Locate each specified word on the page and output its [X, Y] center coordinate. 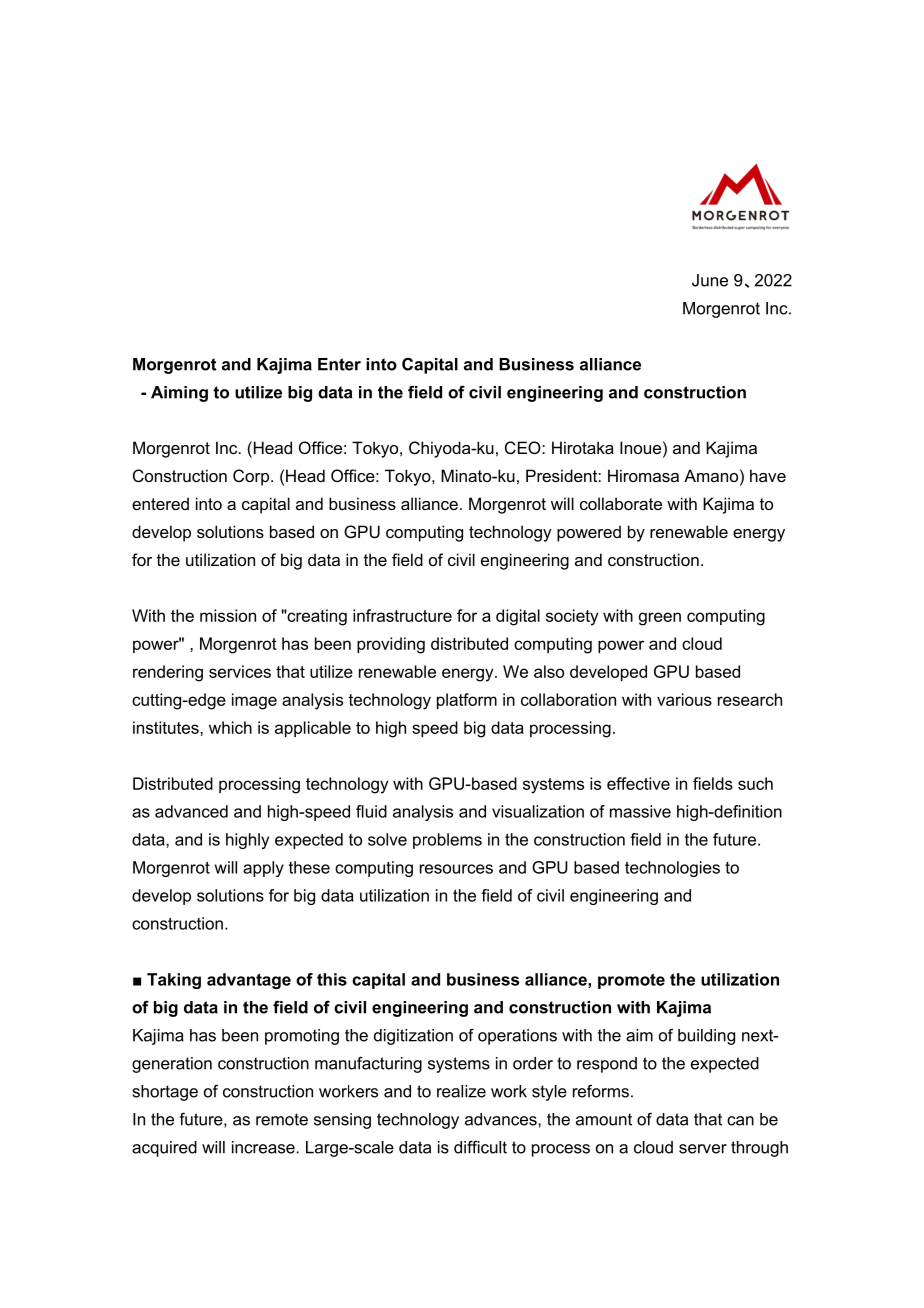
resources [456, 869]
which [230, 727]
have [768, 475]
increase [263, 1147]
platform [467, 701]
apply [263, 869]
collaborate [621, 503]
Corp [251, 477]
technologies [672, 869]
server [703, 1149]
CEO [524, 447]
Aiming [179, 394]
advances [502, 1119]
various [684, 699]
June [710, 280]
